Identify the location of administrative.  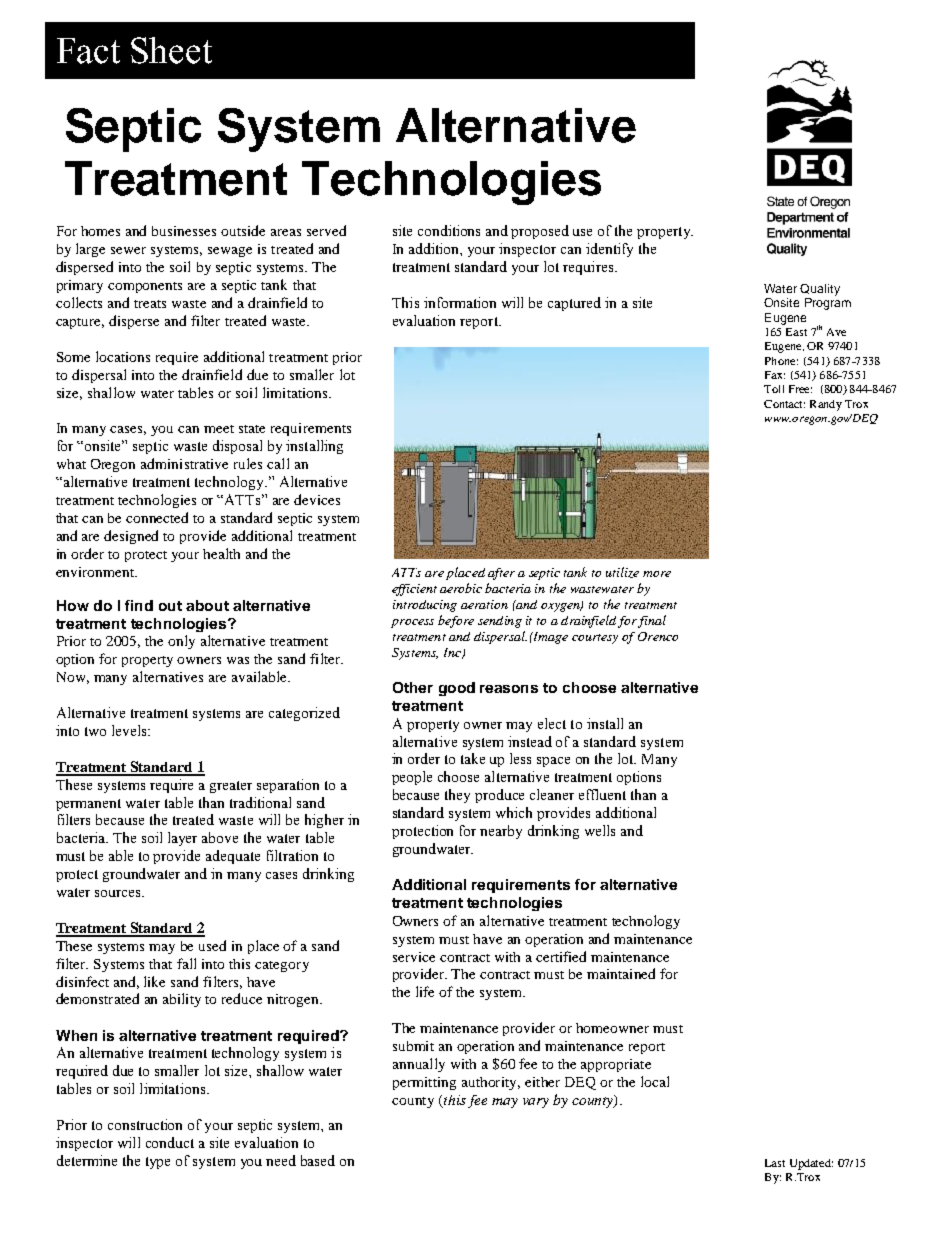
(184, 463).
